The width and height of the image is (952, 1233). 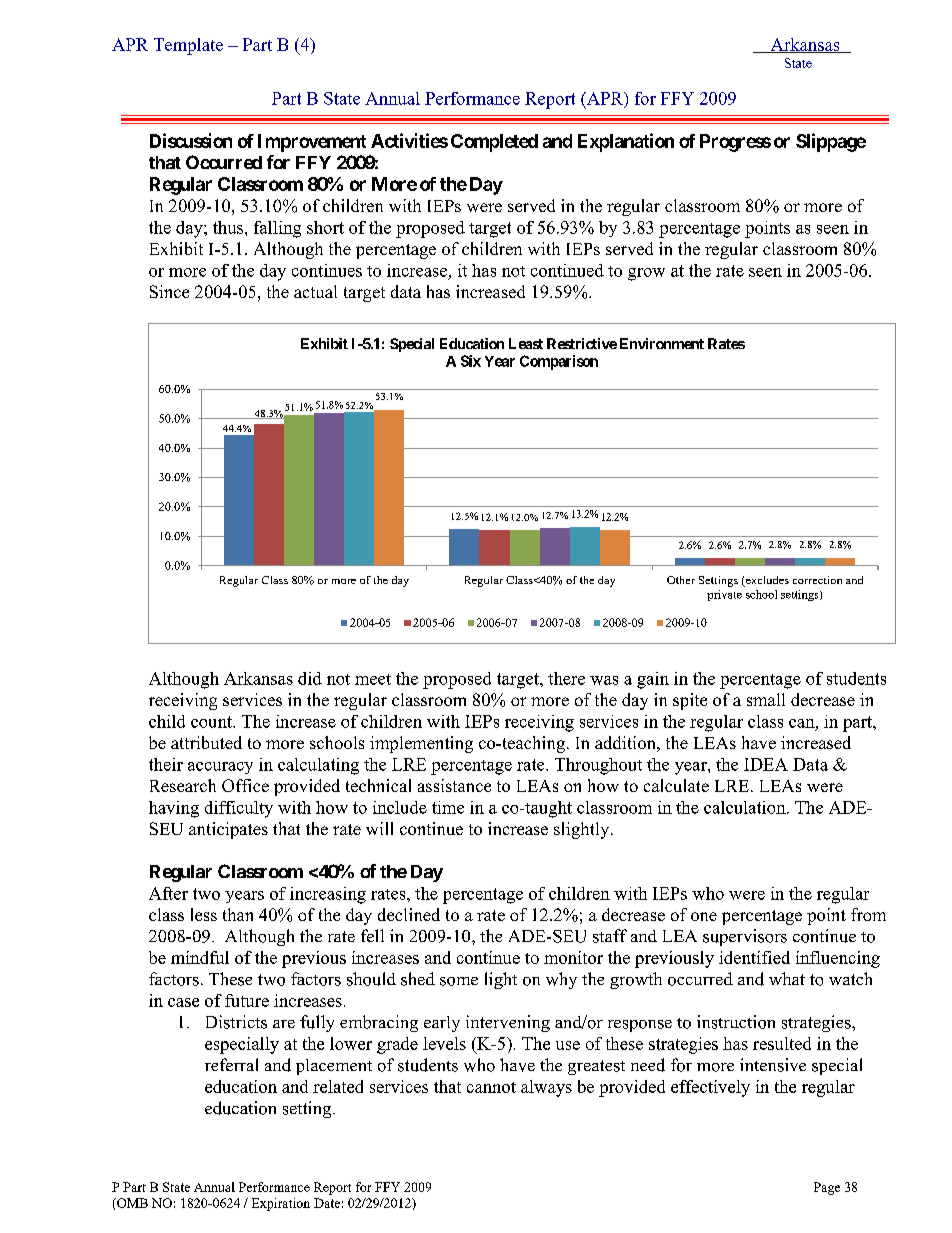 What do you see at coordinates (626, 142) in the image?
I see `Explanation` at bounding box center [626, 142].
